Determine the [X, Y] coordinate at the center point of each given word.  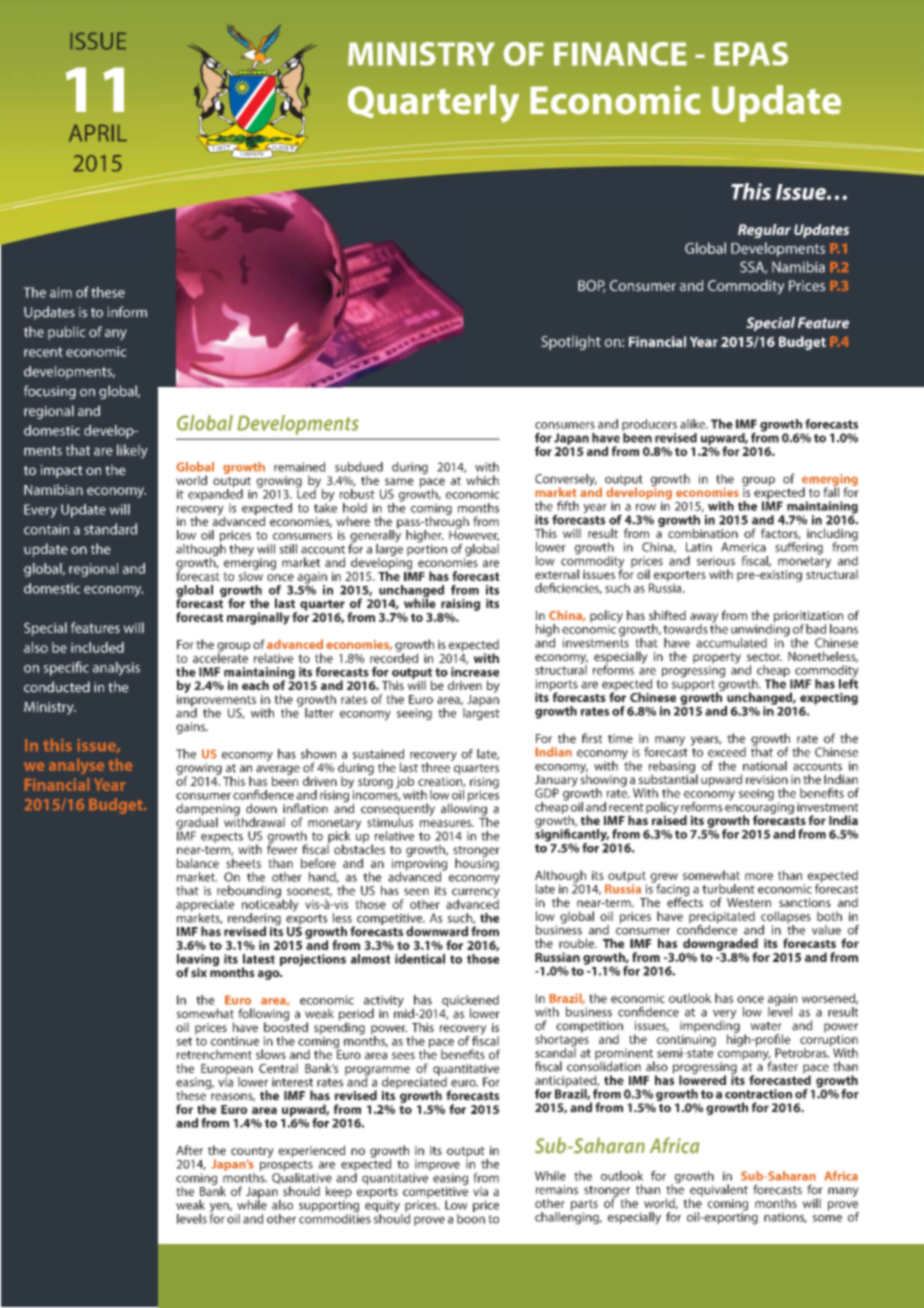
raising [460, 604]
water [766, 1026]
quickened [470, 1002]
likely [132, 451]
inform [127, 312]
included [97, 647]
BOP [592, 286]
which [482, 480]
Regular [764, 231]
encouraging [759, 808]
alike [694, 424]
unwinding [760, 630]
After [189, 1150]
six [199, 973]
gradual [197, 823]
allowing [464, 809]
